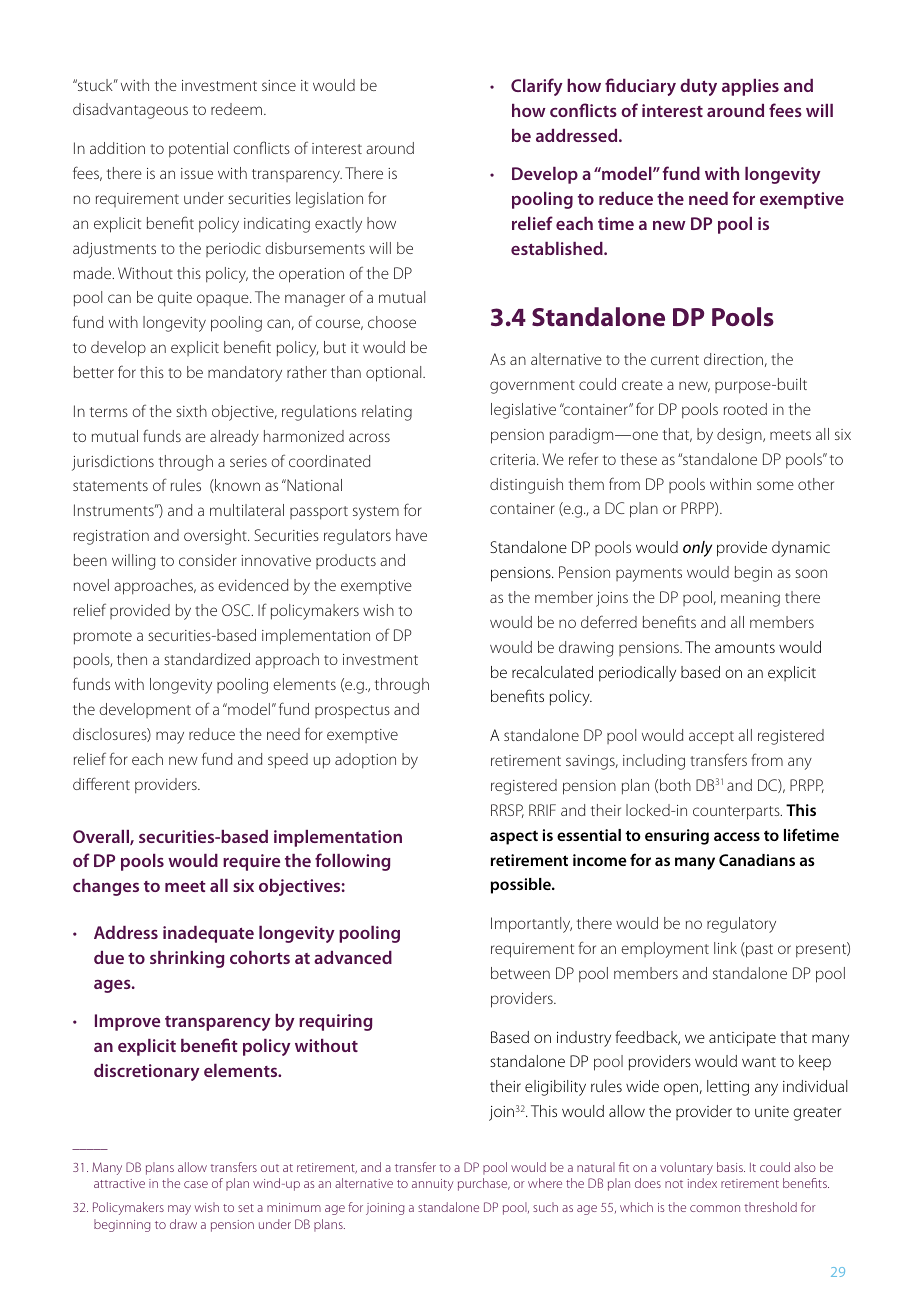  What do you see at coordinates (514, 459) in the screenshot?
I see `criteria` at bounding box center [514, 459].
